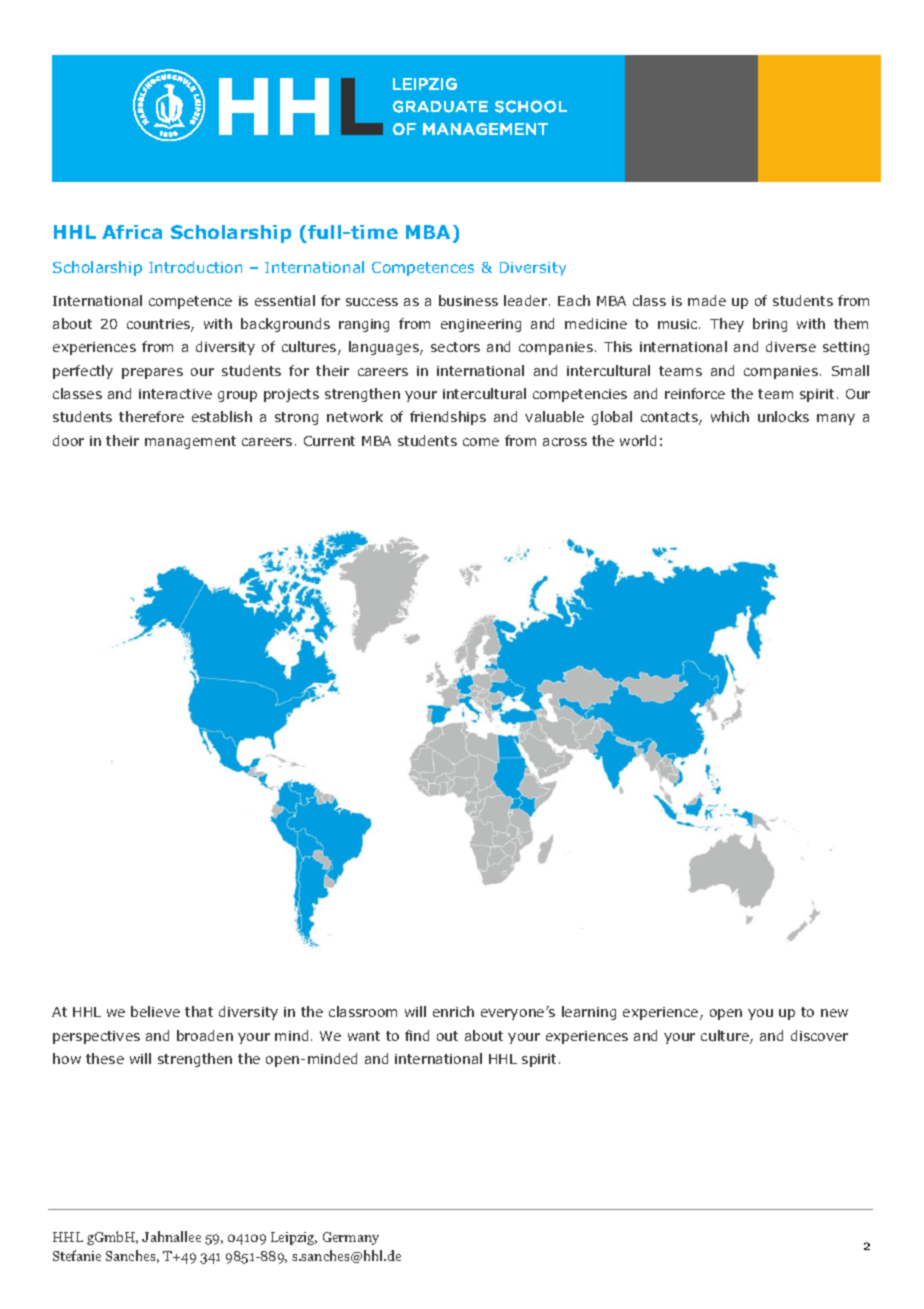 Image resolution: width=924 pixels, height=1309 pixels. What do you see at coordinates (77, 1255) in the screenshot?
I see `Stefanie` at bounding box center [77, 1255].
